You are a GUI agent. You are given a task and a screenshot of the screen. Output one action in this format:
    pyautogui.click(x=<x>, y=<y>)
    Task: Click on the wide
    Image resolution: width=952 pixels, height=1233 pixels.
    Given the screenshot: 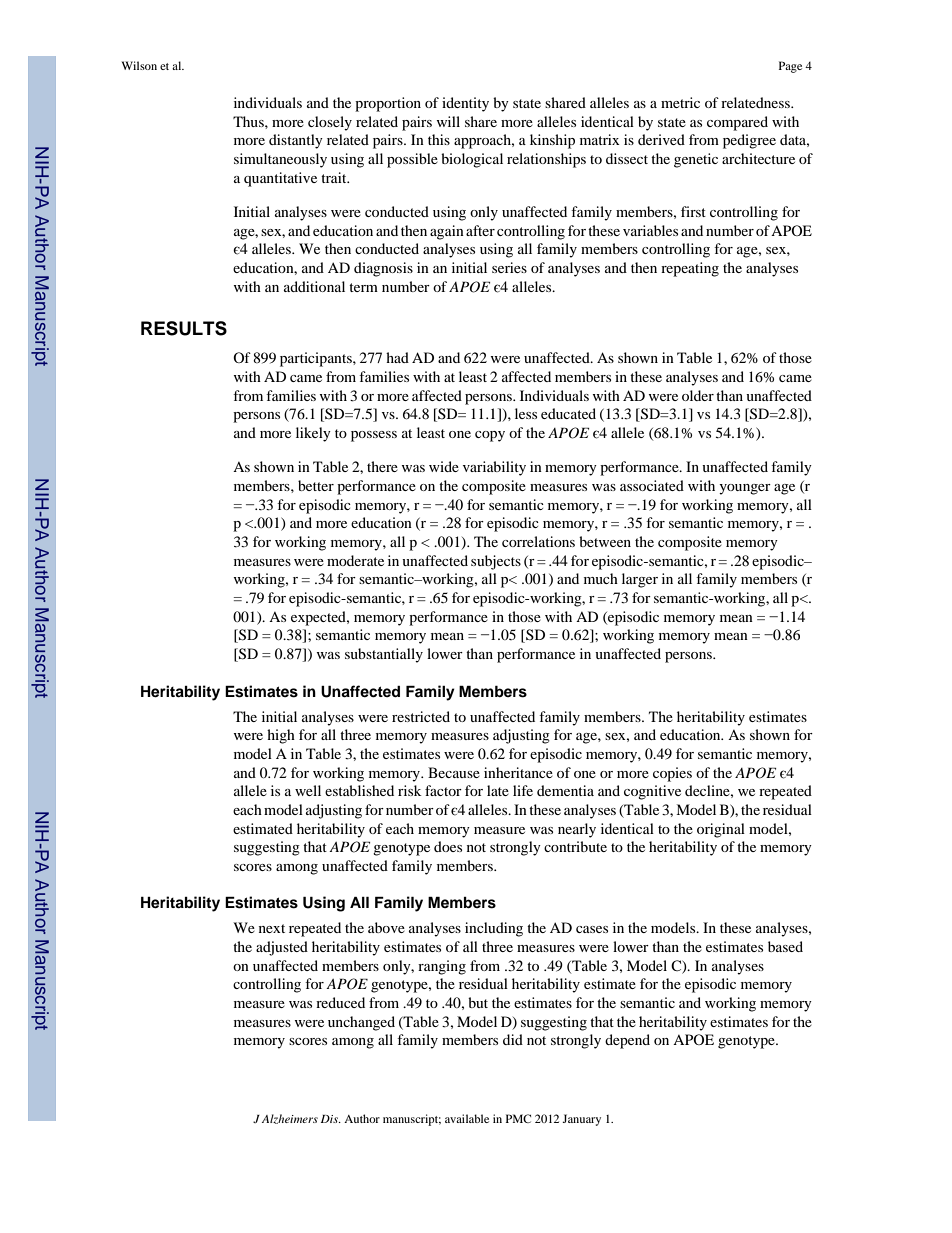 What is the action you would take?
    pyautogui.click(x=444, y=466)
